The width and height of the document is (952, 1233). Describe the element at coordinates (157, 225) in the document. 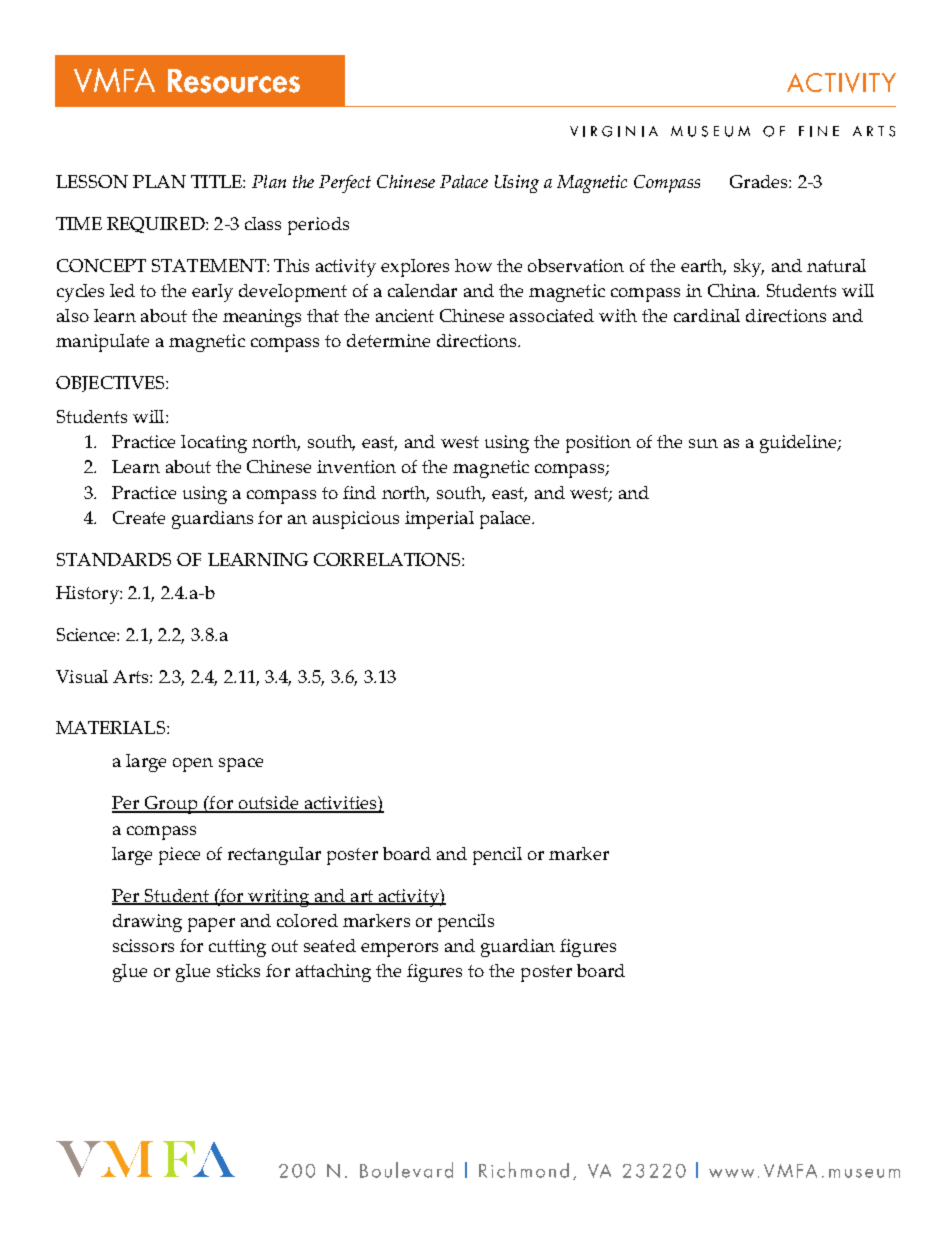

I see `REQUIRED` at that location.
